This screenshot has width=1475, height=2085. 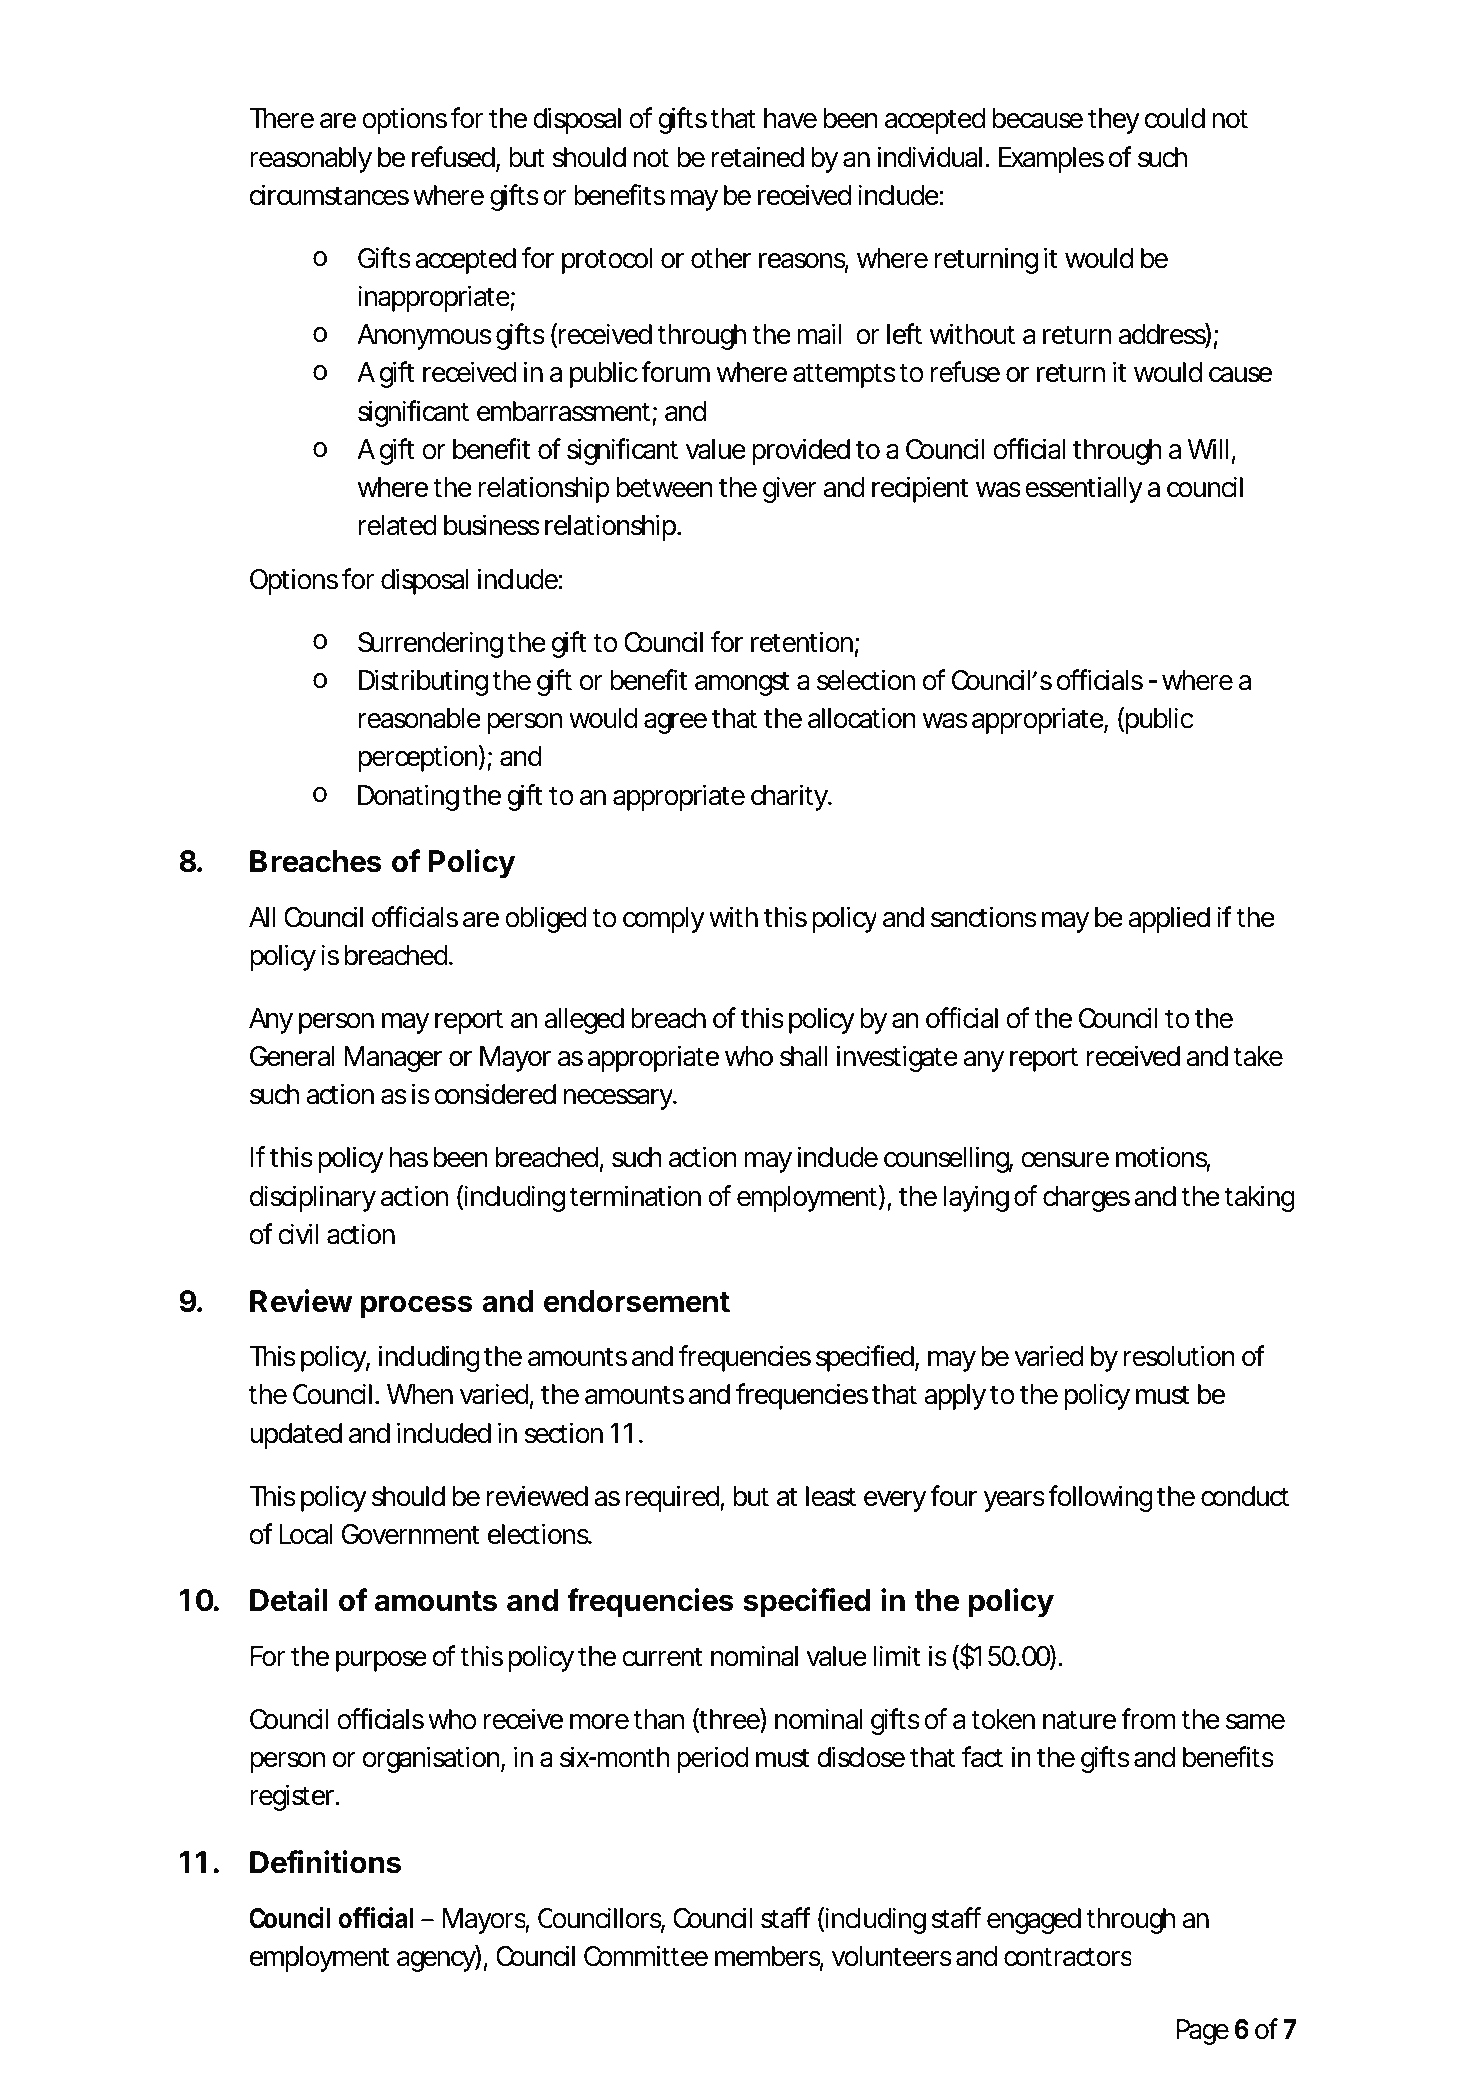 What do you see at coordinates (789, 797) in the screenshot?
I see `charity` at bounding box center [789, 797].
